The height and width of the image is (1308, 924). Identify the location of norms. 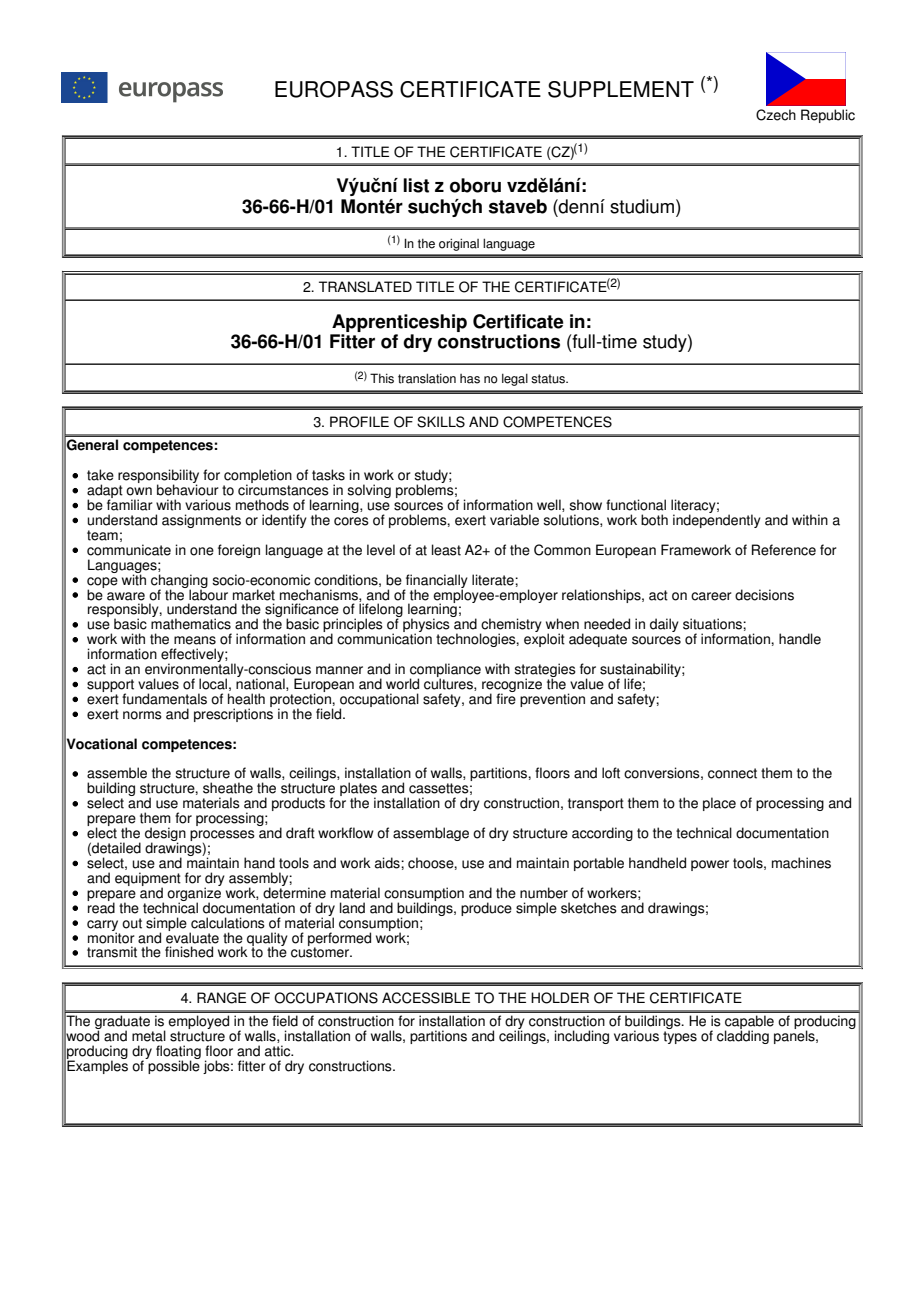
(142, 715).
